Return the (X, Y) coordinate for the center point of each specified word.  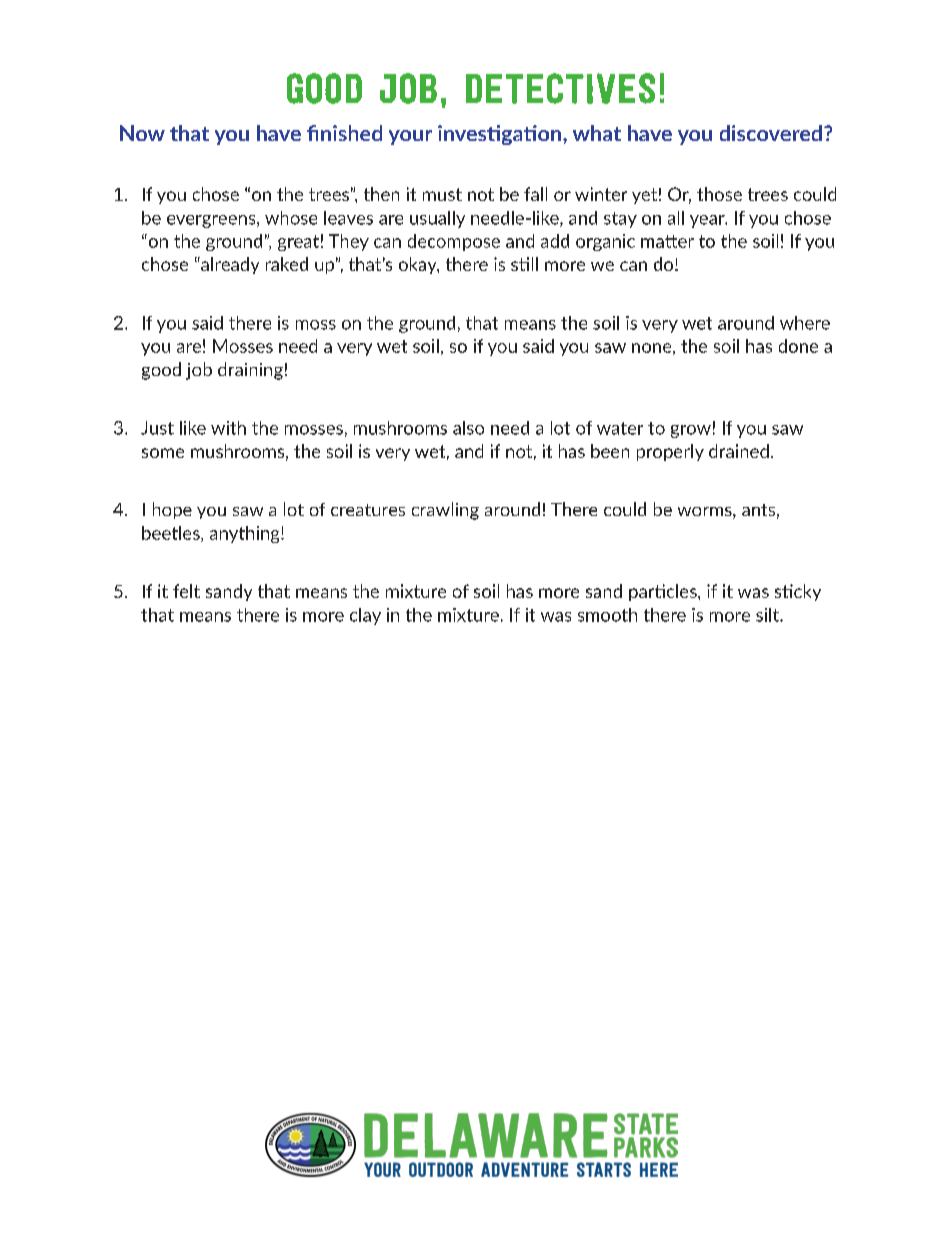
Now (142, 133)
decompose (454, 242)
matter (667, 241)
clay (365, 616)
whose (291, 218)
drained (739, 451)
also (468, 428)
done (798, 346)
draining (250, 371)
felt (186, 591)
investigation (501, 135)
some (163, 453)
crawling (445, 511)
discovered (771, 133)
